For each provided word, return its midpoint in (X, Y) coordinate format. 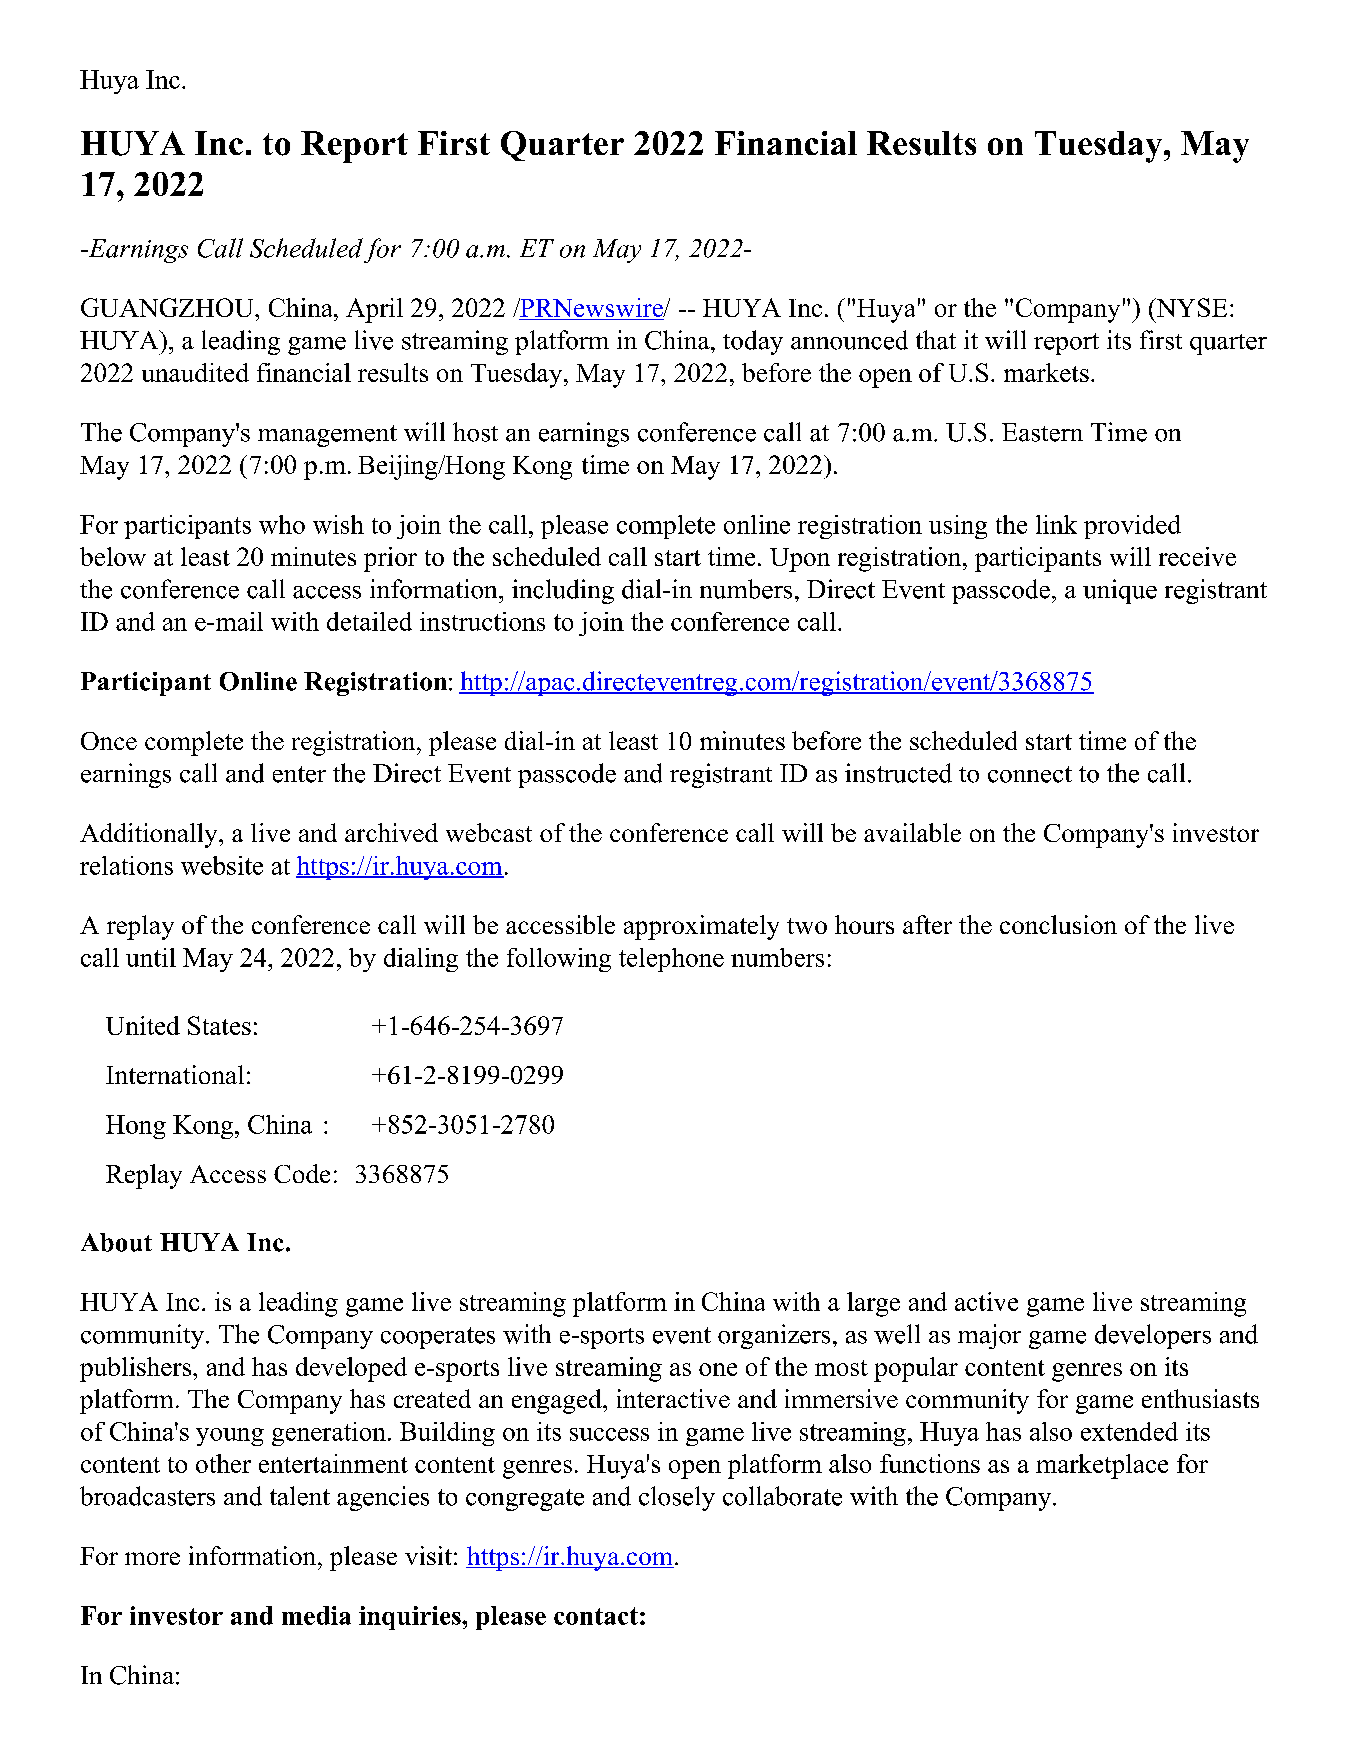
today (753, 342)
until (151, 957)
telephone (671, 960)
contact (596, 1616)
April (374, 310)
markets (1046, 372)
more (152, 1558)
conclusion (1058, 924)
